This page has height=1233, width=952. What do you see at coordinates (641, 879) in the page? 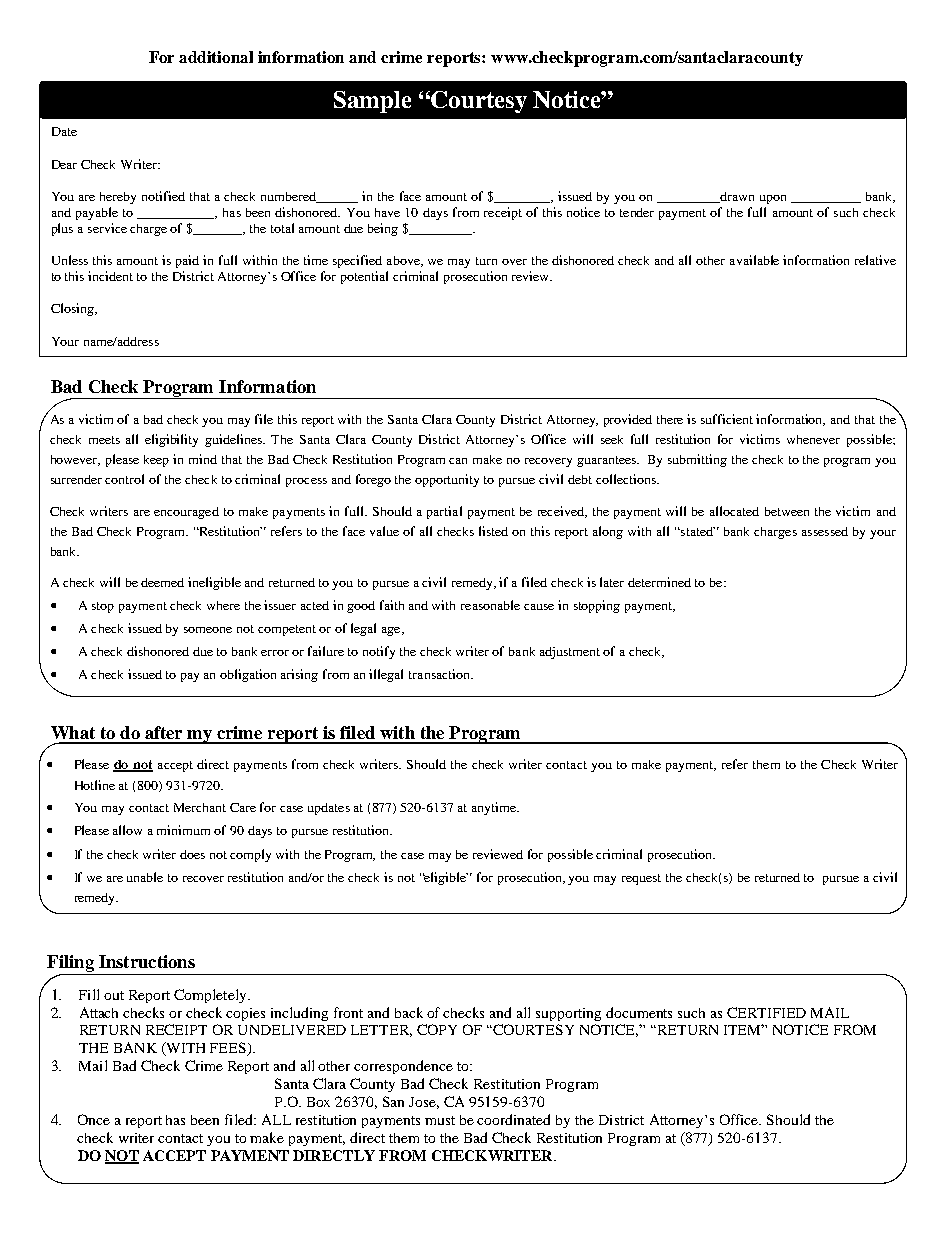
I see `request` at bounding box center [641, 879].
